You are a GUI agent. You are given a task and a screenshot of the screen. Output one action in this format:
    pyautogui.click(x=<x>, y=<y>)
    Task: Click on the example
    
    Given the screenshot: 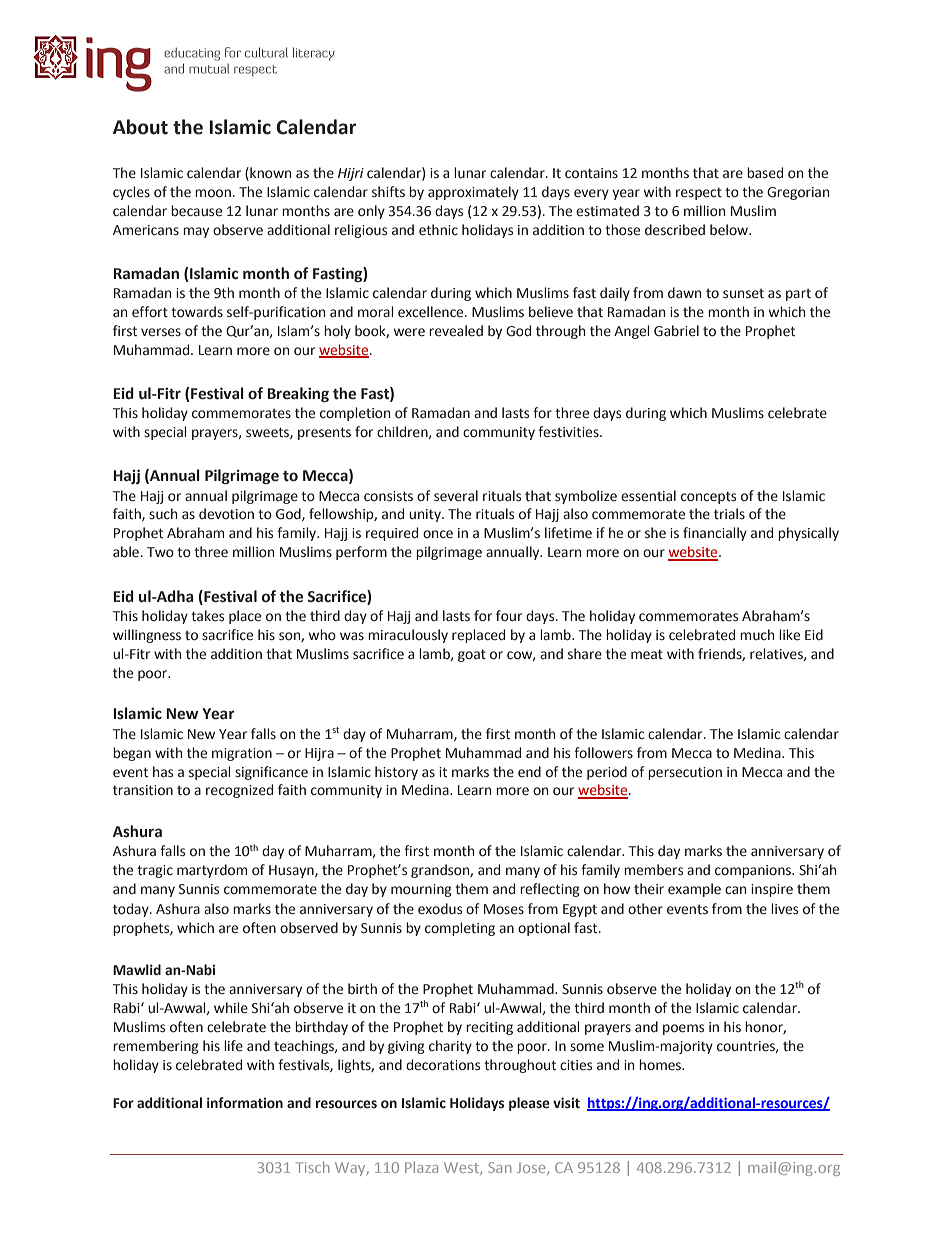 What is the action you would take?
    pyautogui.click(x=694, y=890)
